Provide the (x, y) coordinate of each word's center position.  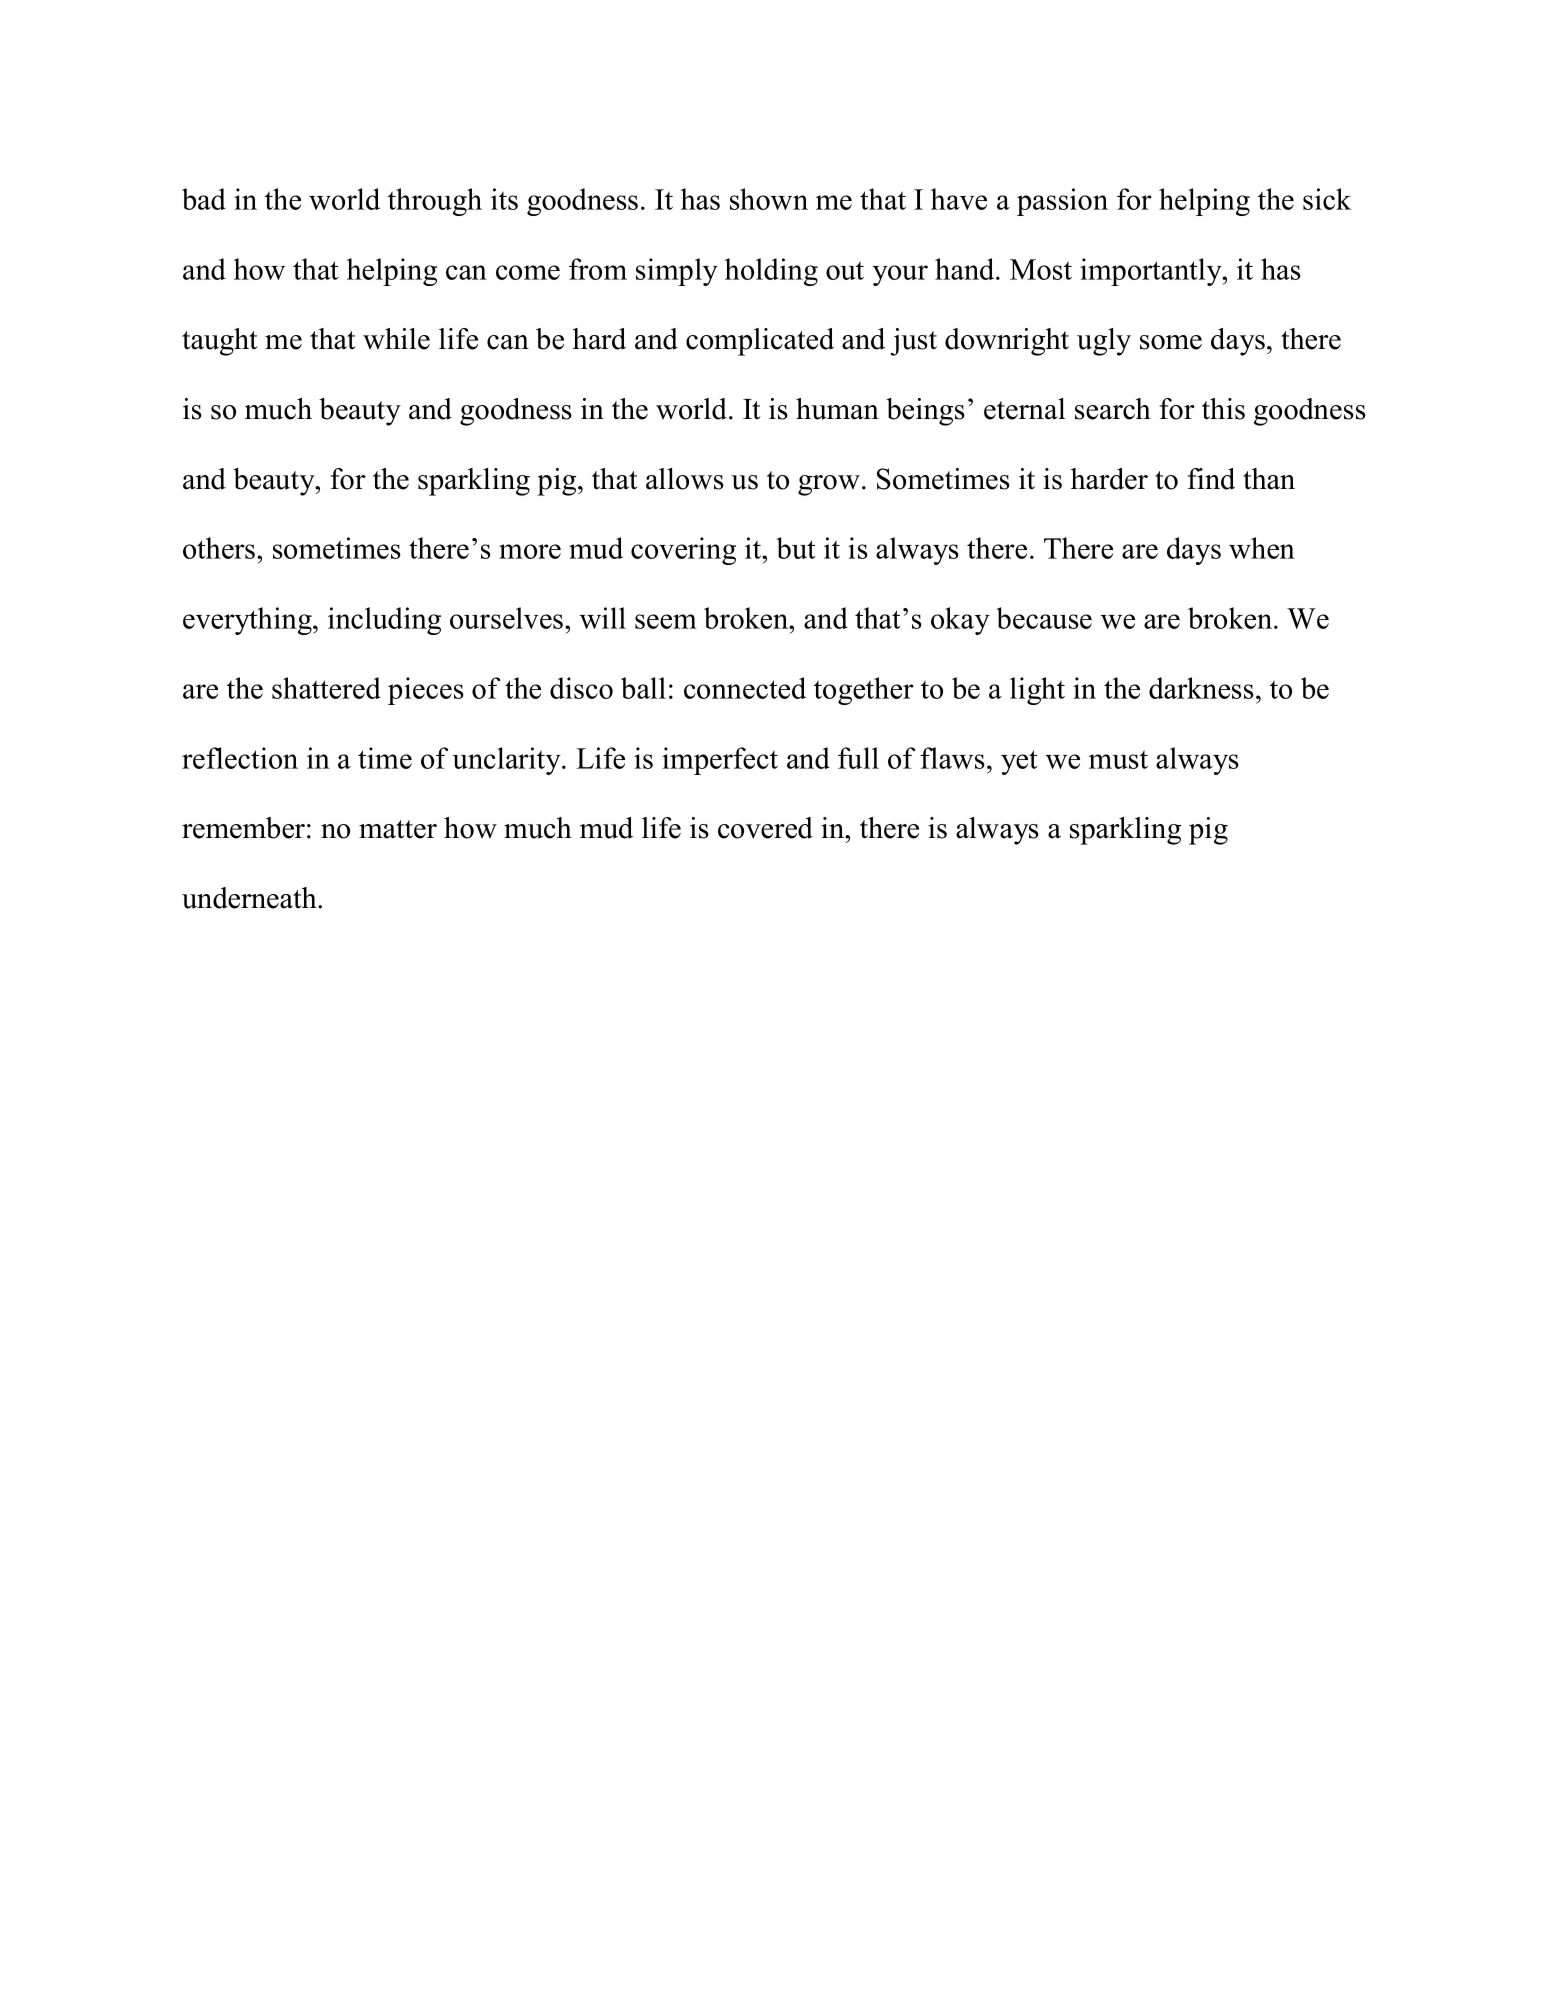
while (396, 339)
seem (666, 621)
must (1118, 759)
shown (769, 199)
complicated (760, 342)
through (435, 202)
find (1211, 479)
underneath (250, 898)
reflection (240, 758)
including (384, 621)
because (1044, 618)
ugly (1104, 342)
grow (829, 485)
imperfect (720, 761)
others (220, 548)
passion (1062, 202)
